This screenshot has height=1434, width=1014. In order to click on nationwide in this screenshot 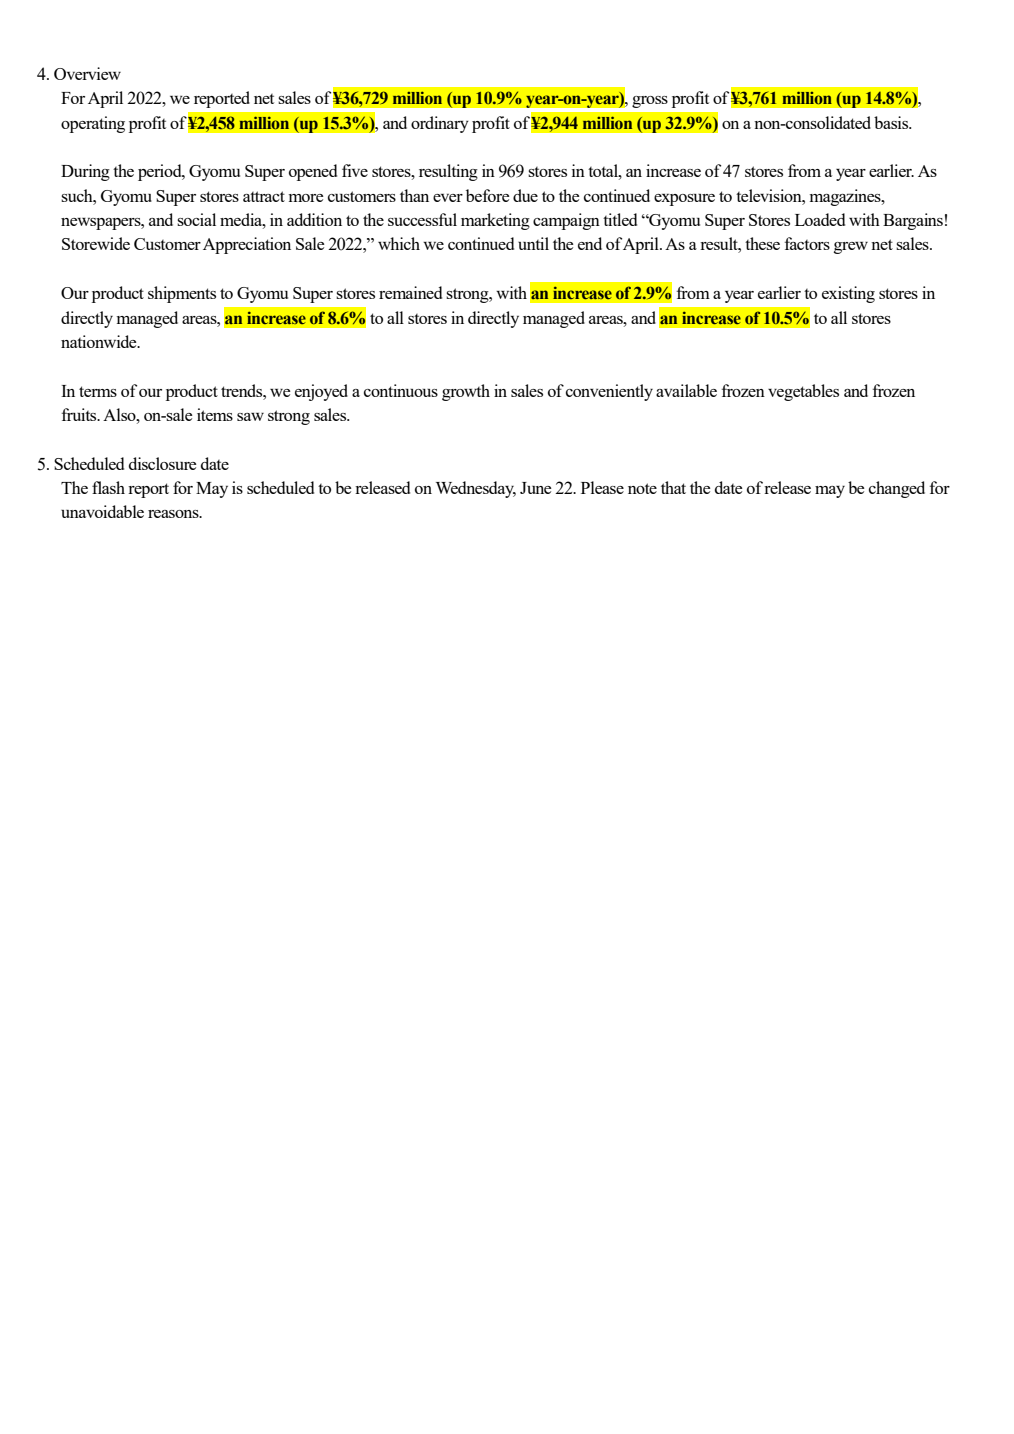, I will do `click(100, 341)`.
